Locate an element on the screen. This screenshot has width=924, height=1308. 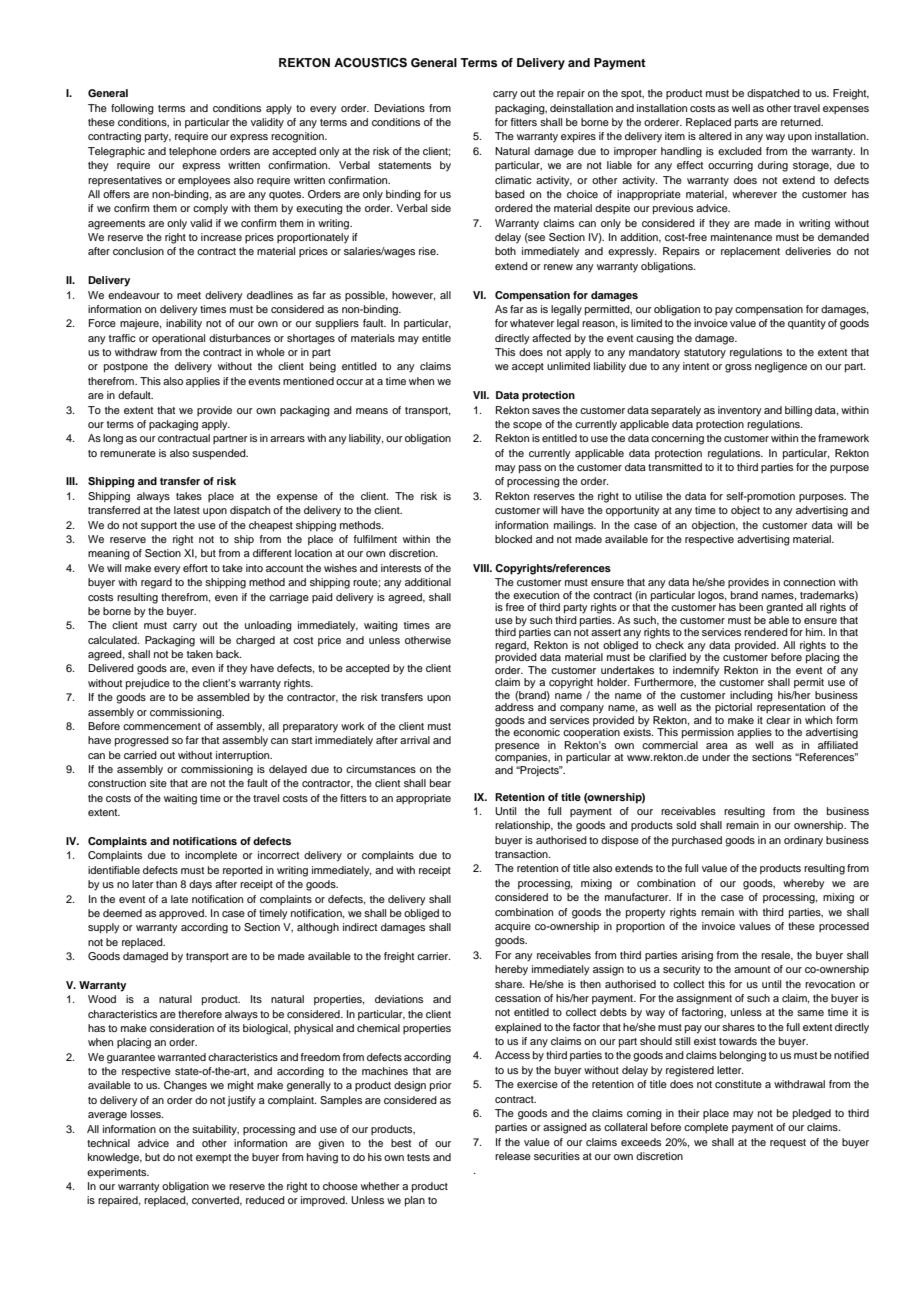
expires is located at coordinates (578, 137).
